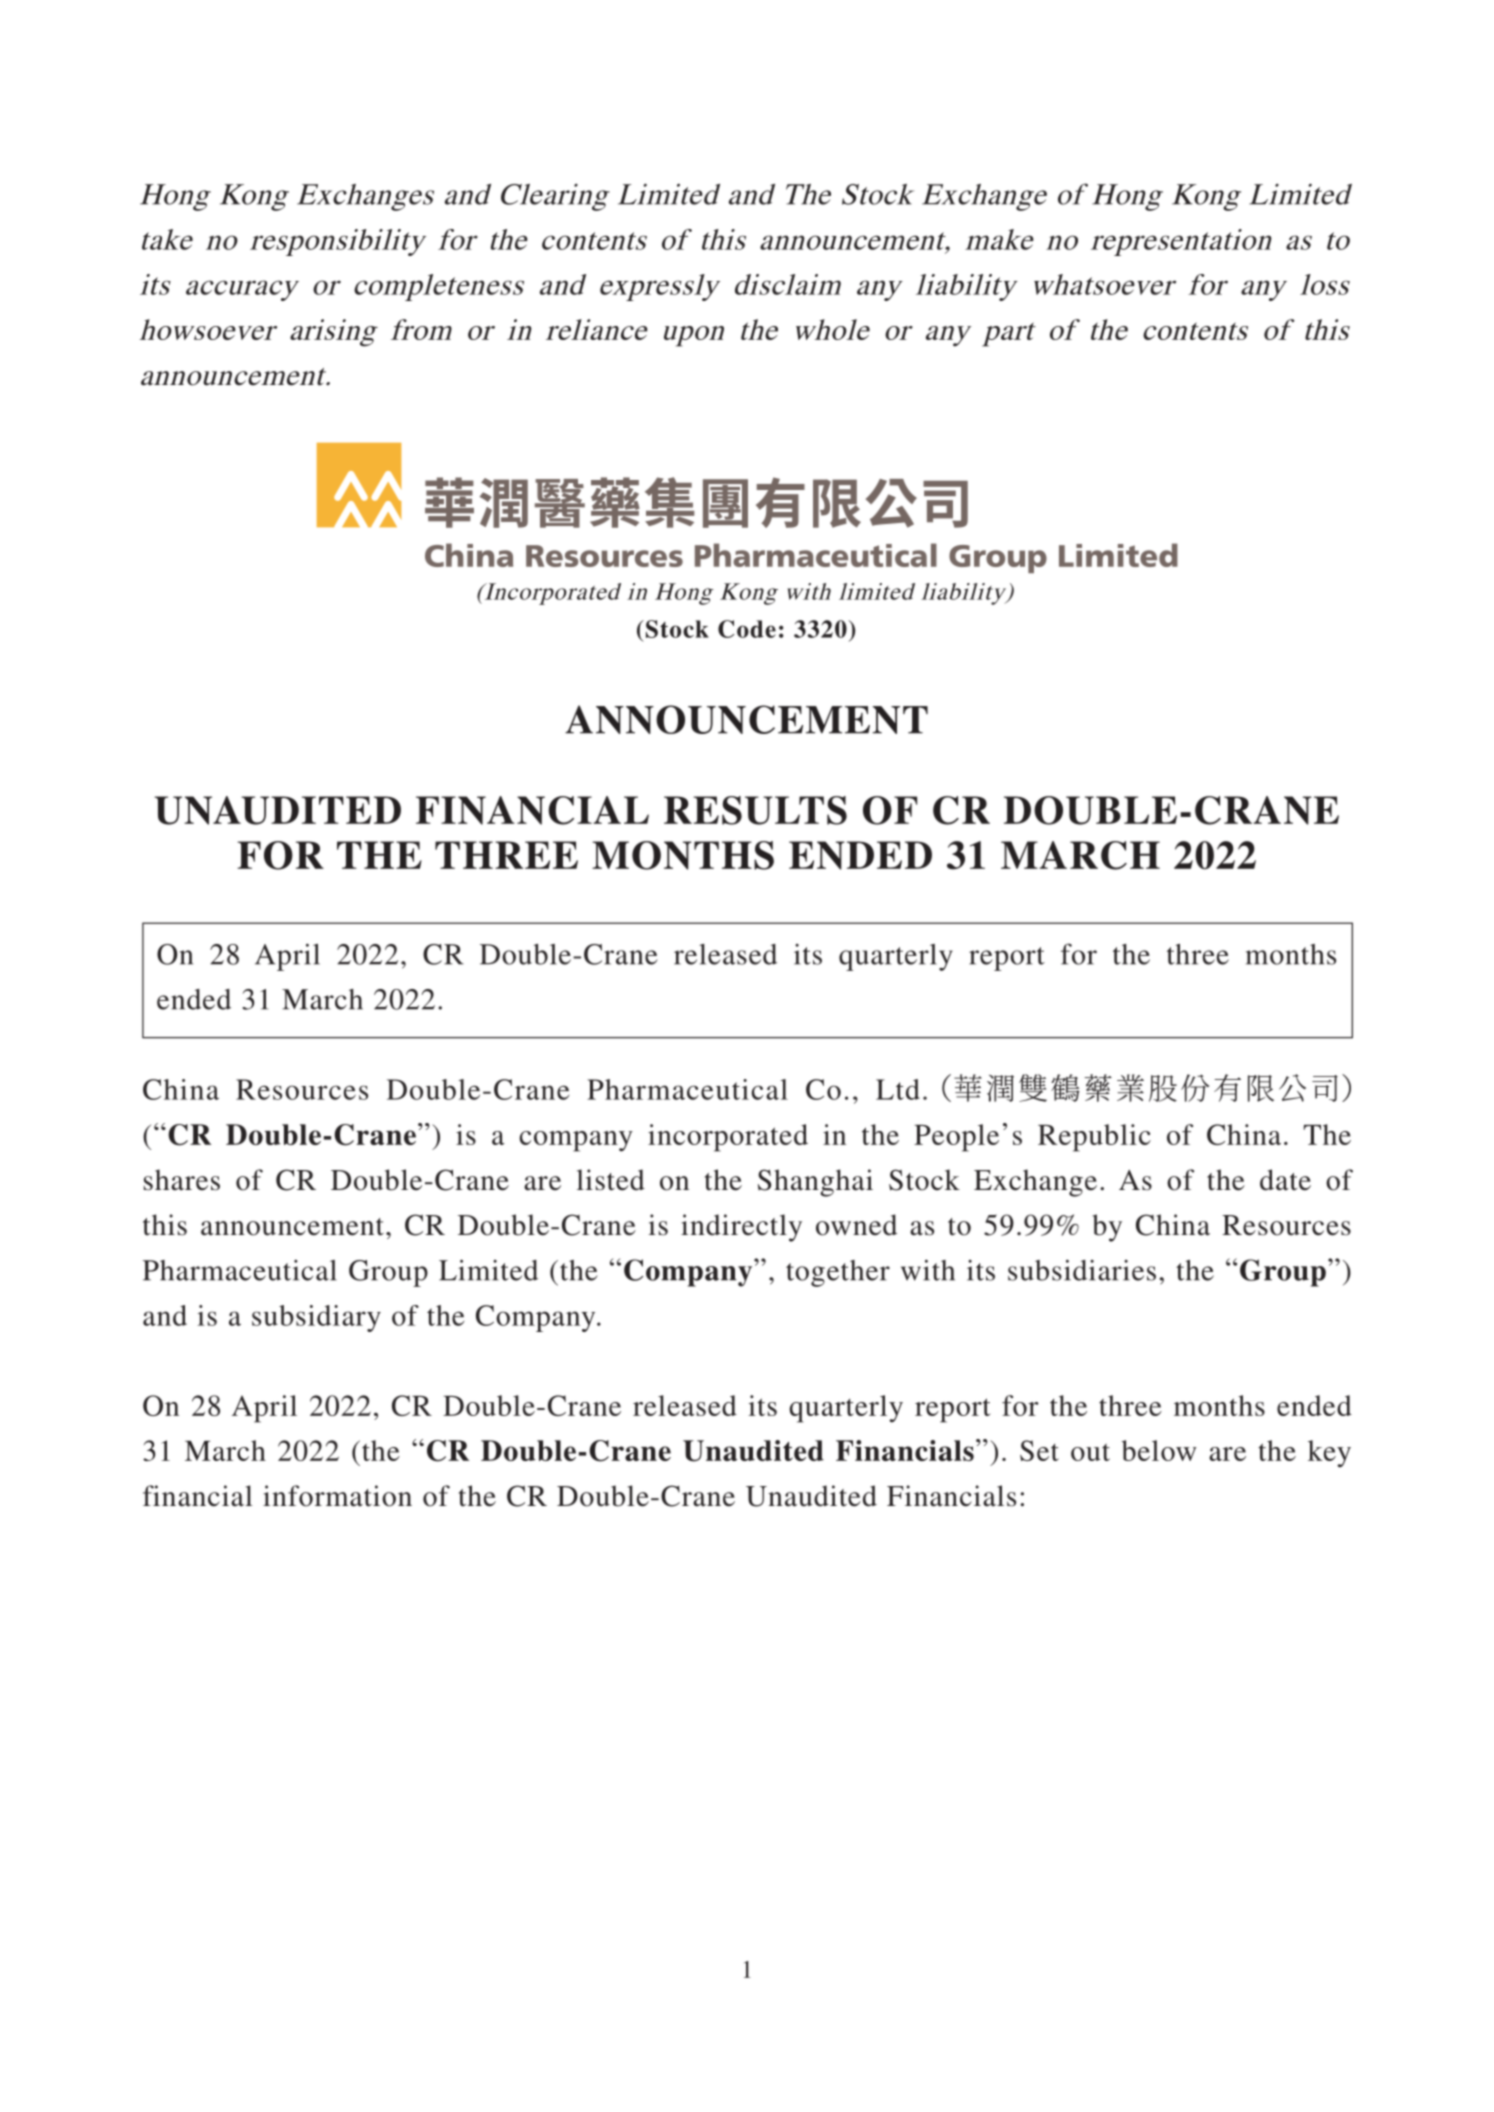  Describe the element at coordinates (1285, 1180) in the image. I see `date` at that location.
